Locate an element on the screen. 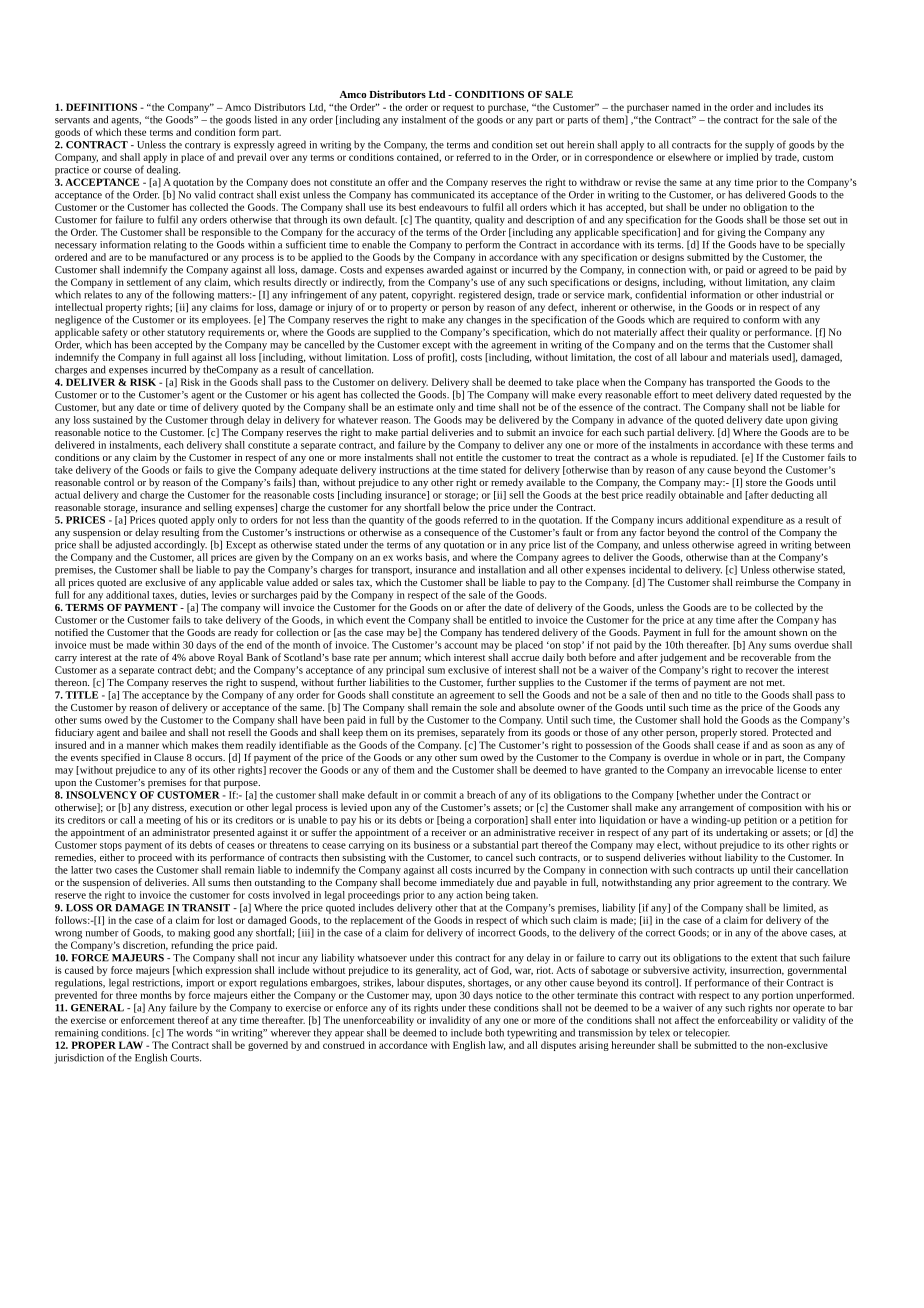 This screenshot has height=1308, width=924. supply is located at coordinates (759, 145).
